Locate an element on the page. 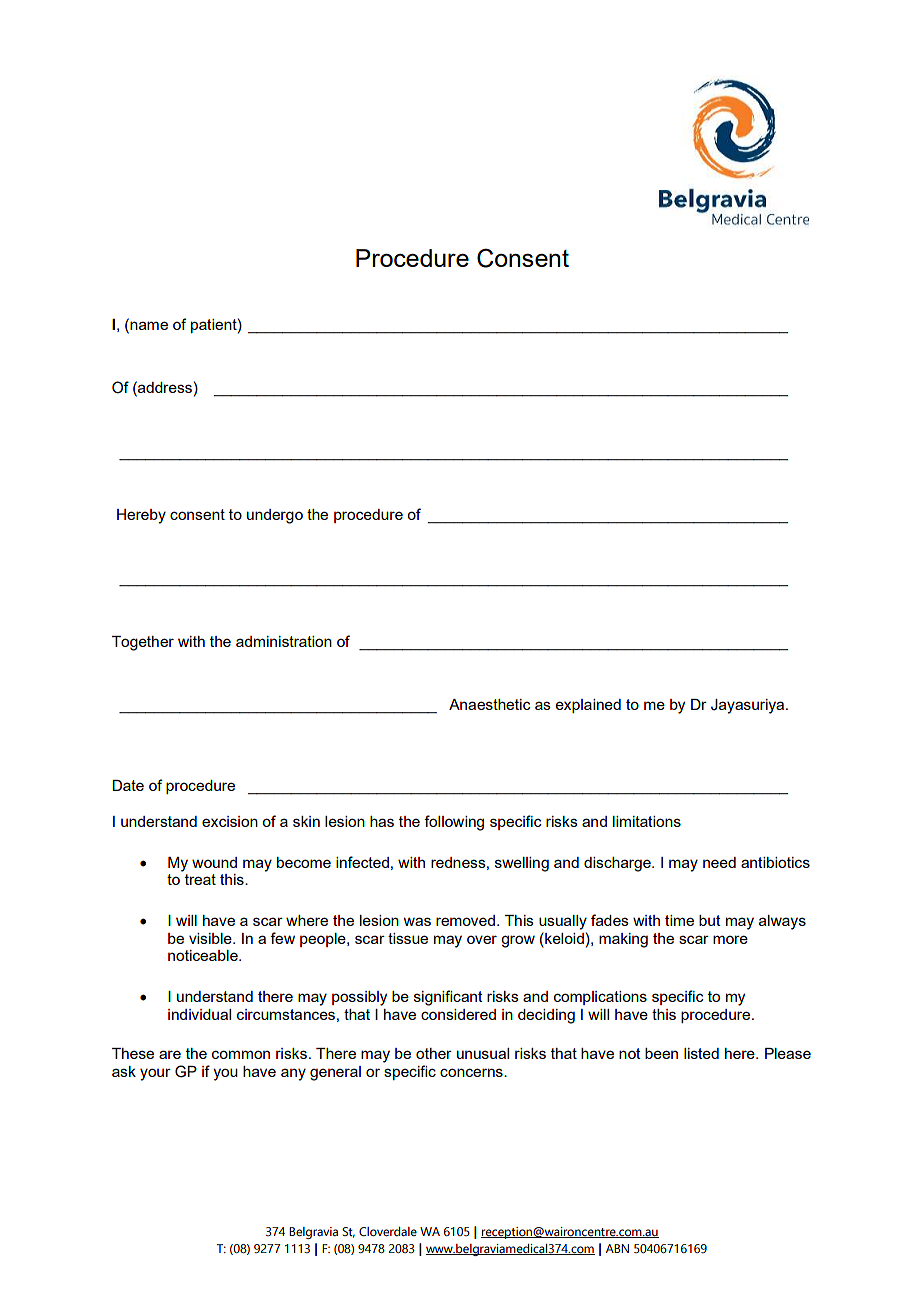 The image size is (924, 1308). significant is located at coordinates (448, 998).
